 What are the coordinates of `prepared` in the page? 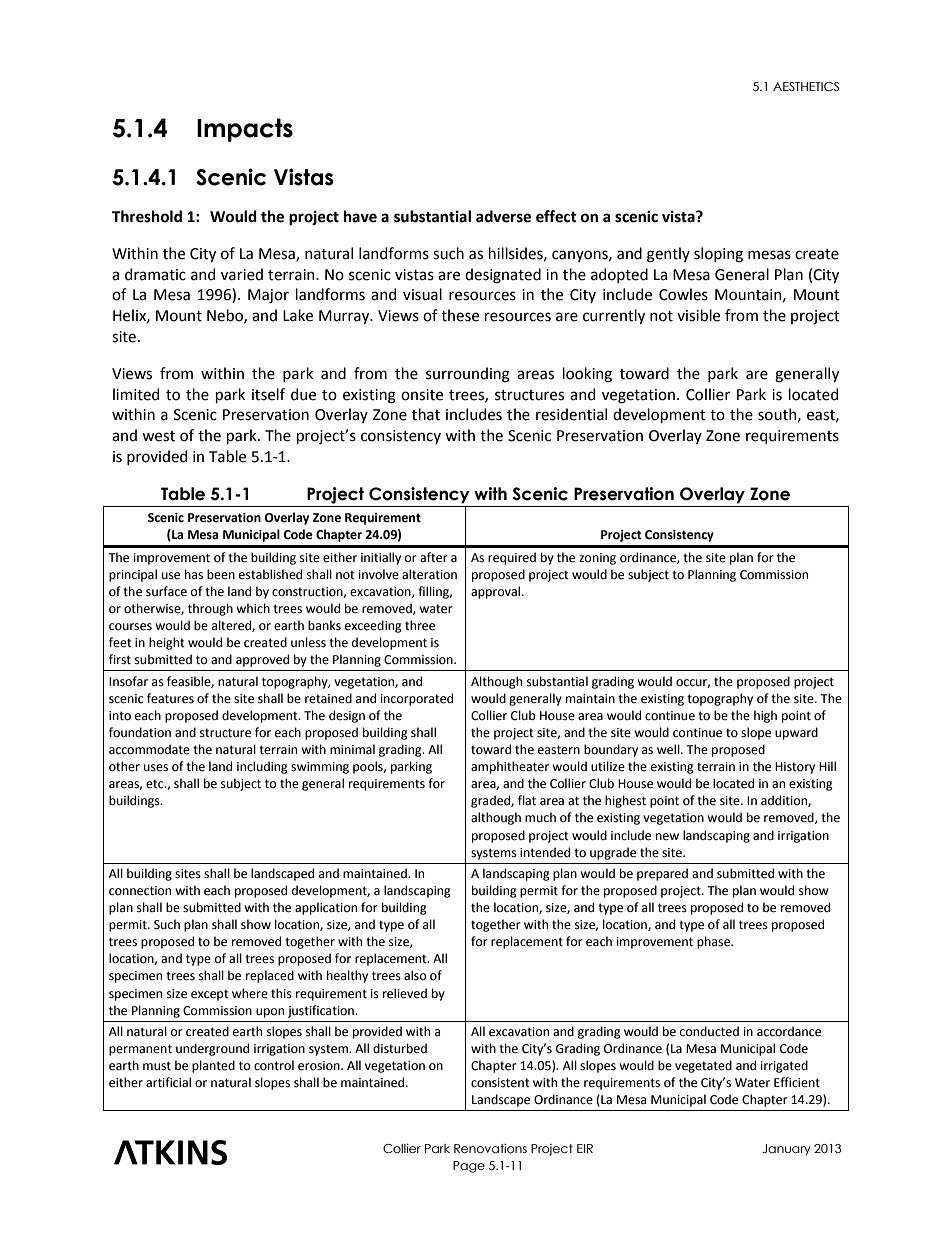 It's located at (662, 874).
